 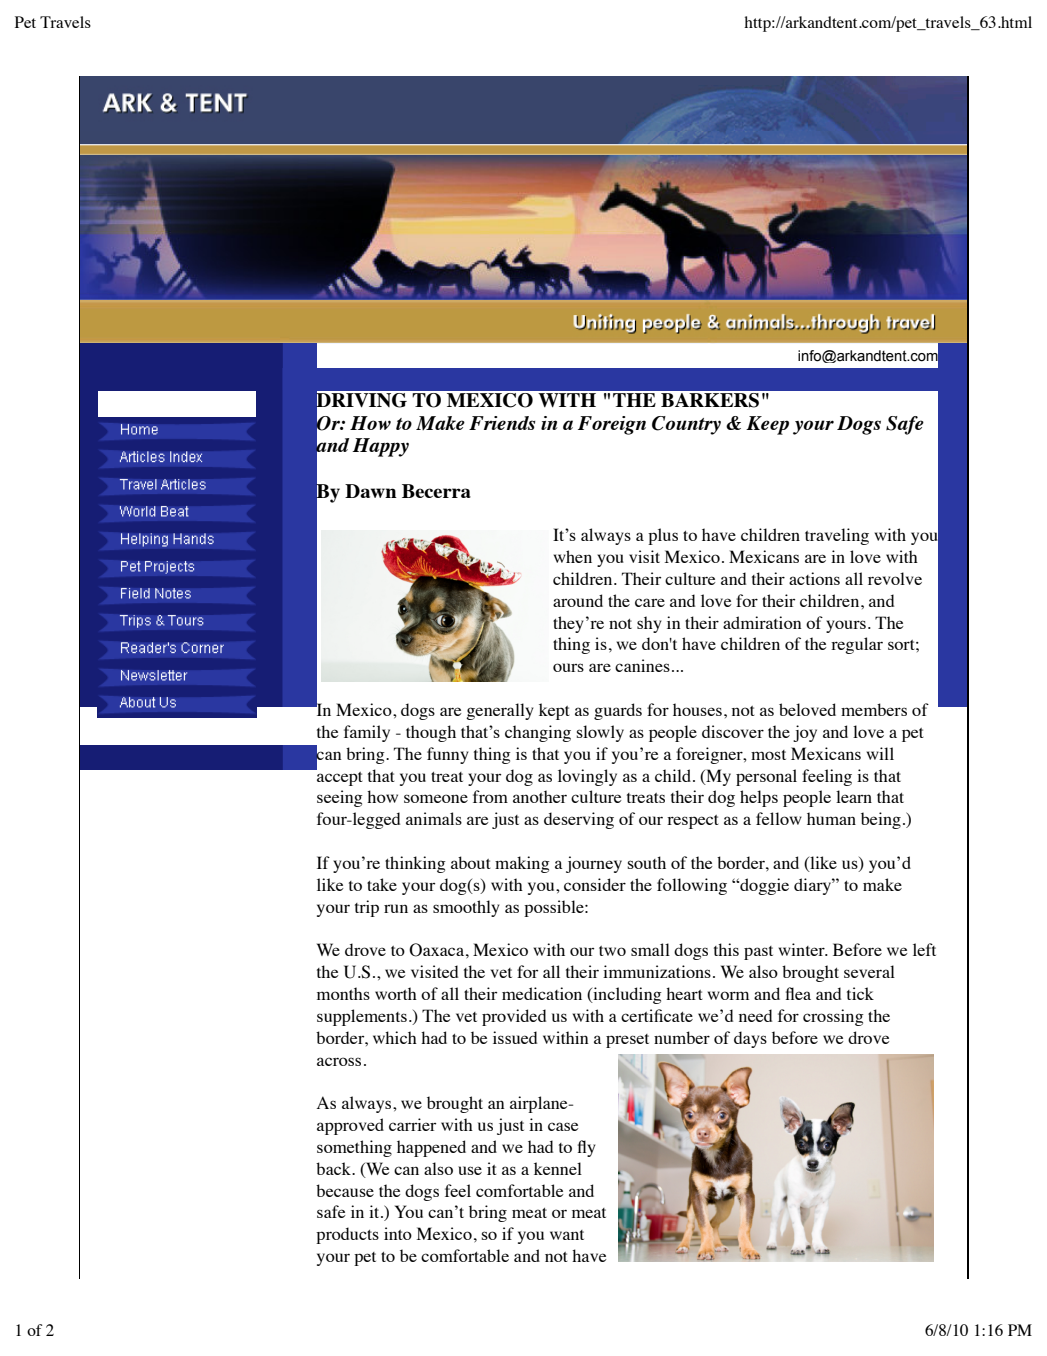 What do you see at coordinates (647, 862) in the image?
I see `south` at bounding box center [647, 862].
